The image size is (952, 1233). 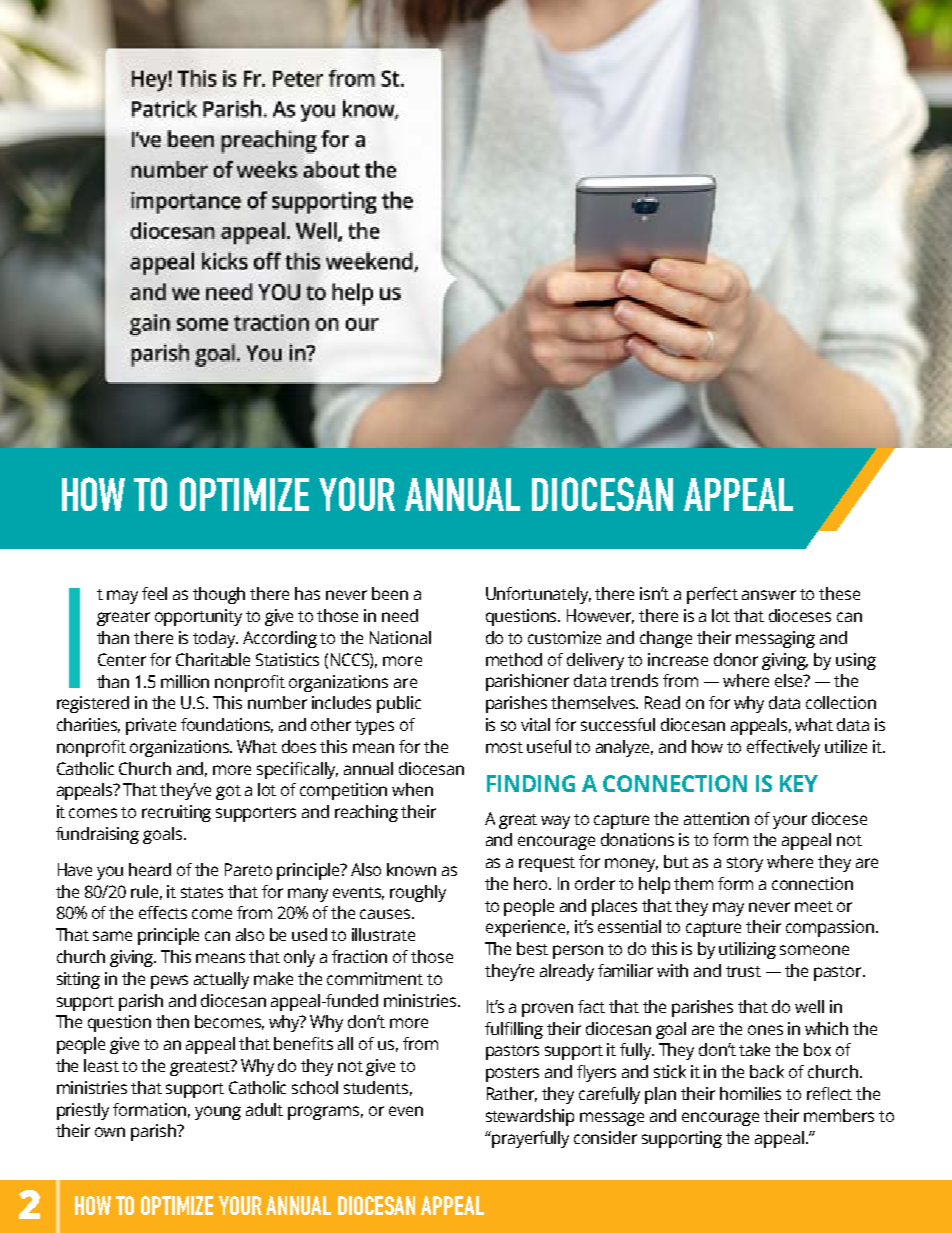 I want to click on opportunity, so click(x=198, y=617).
